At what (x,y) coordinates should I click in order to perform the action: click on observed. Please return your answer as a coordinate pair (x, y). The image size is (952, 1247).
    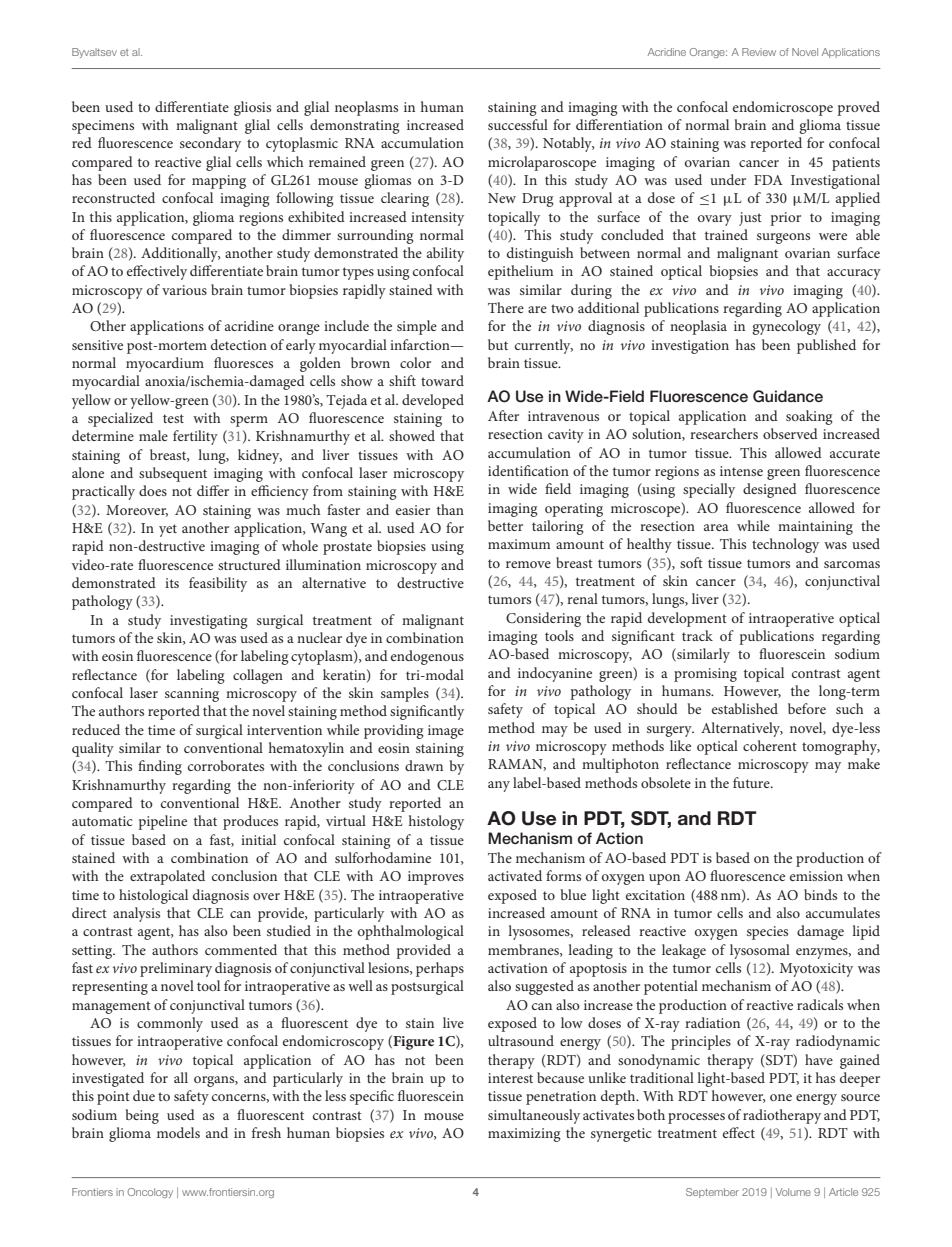
    Looking at the image, I should click on (790, 433).
